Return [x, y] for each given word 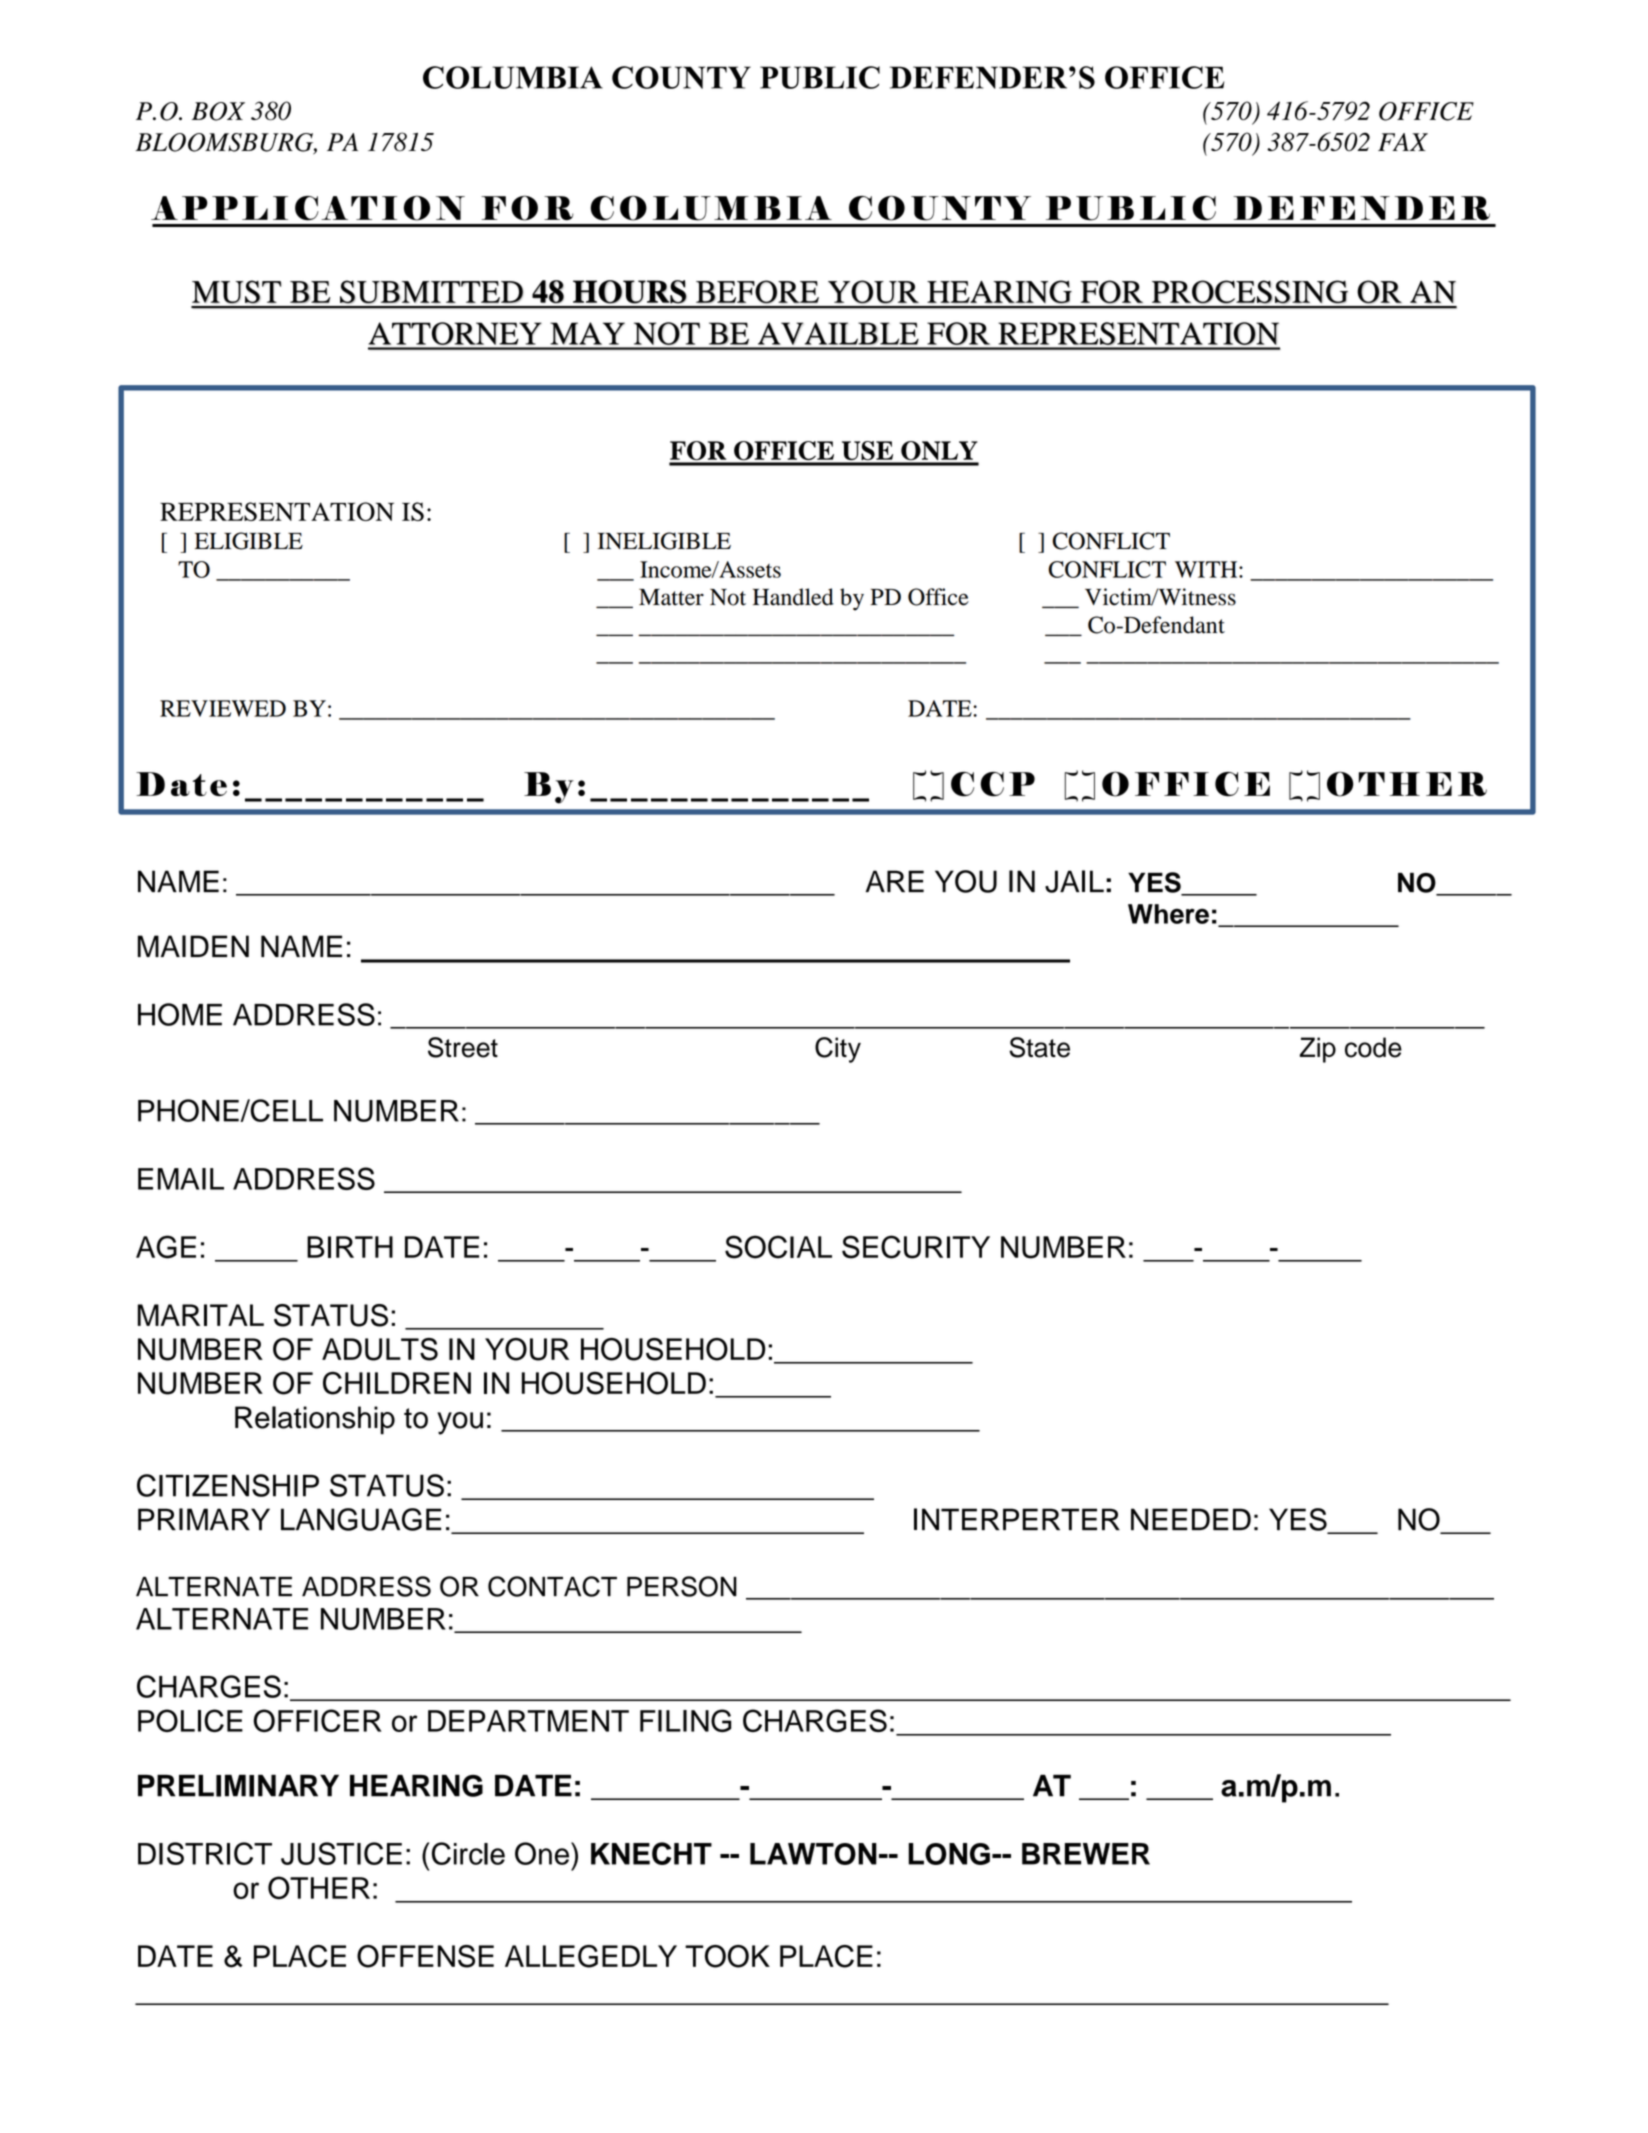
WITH [1207, 569]
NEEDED [1191, 1519]
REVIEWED [223, 708]
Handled [793, 597]
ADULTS [380, 1349]
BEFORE [757, 292]
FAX [1403, 142]
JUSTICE [341, 1853]
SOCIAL [778, 1247]
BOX [218, 111]
